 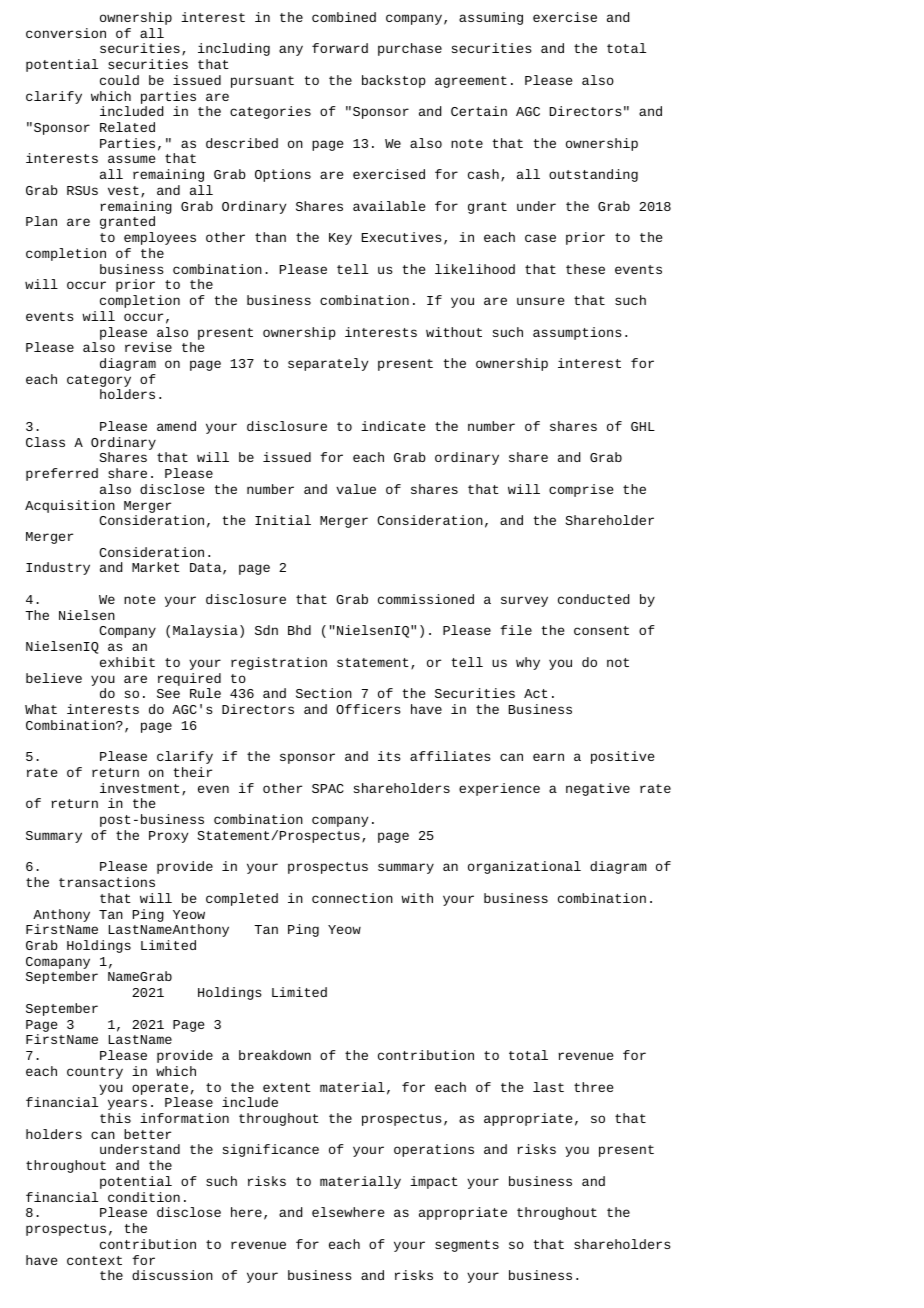 What do you see at coordinates (467, 1246) in the document?
I see `segments` at bounding box center [467, 1246].
